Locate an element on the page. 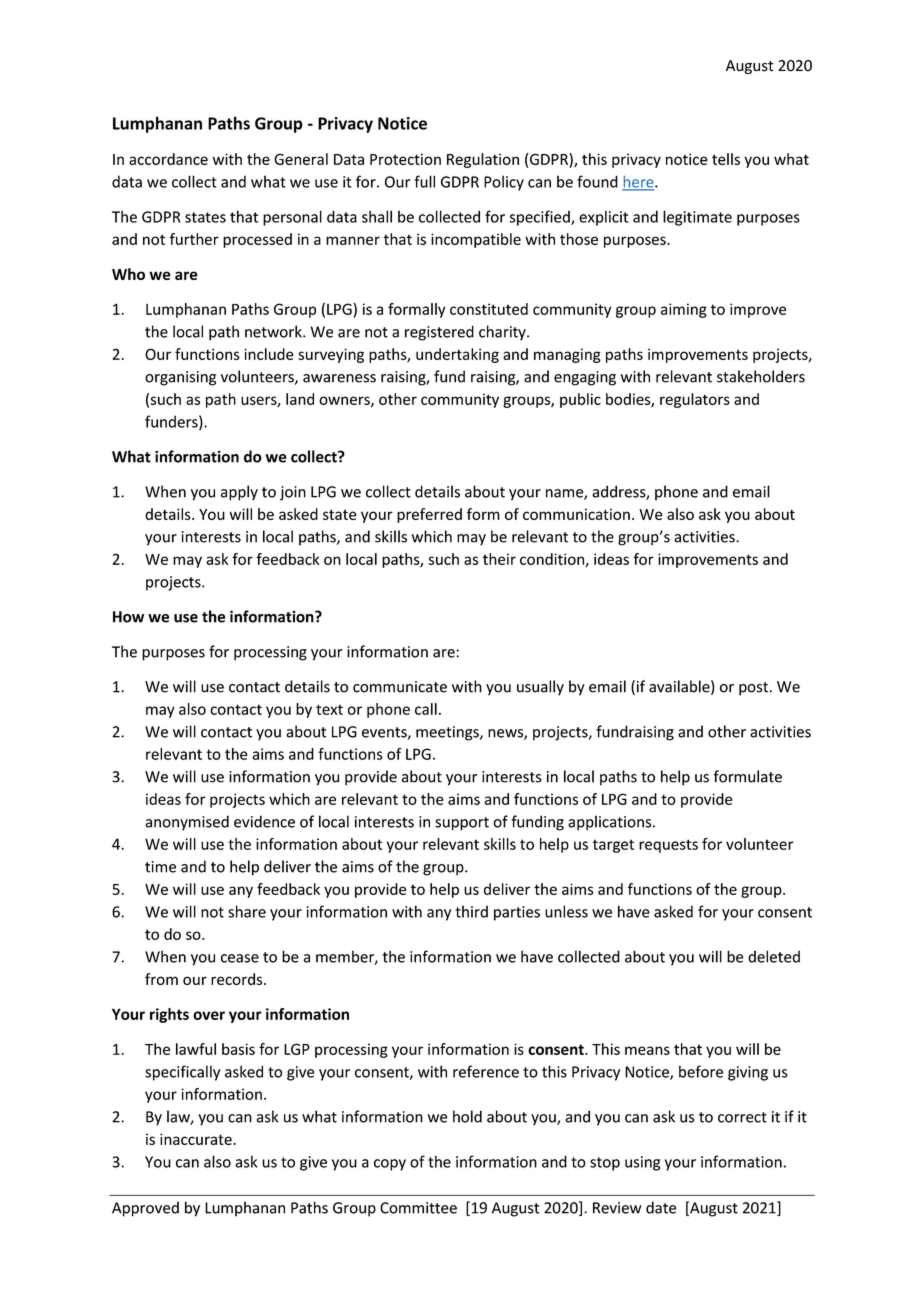 The height and width of the image is (1308, 924). regulators is located at coordinates (695, 400).
